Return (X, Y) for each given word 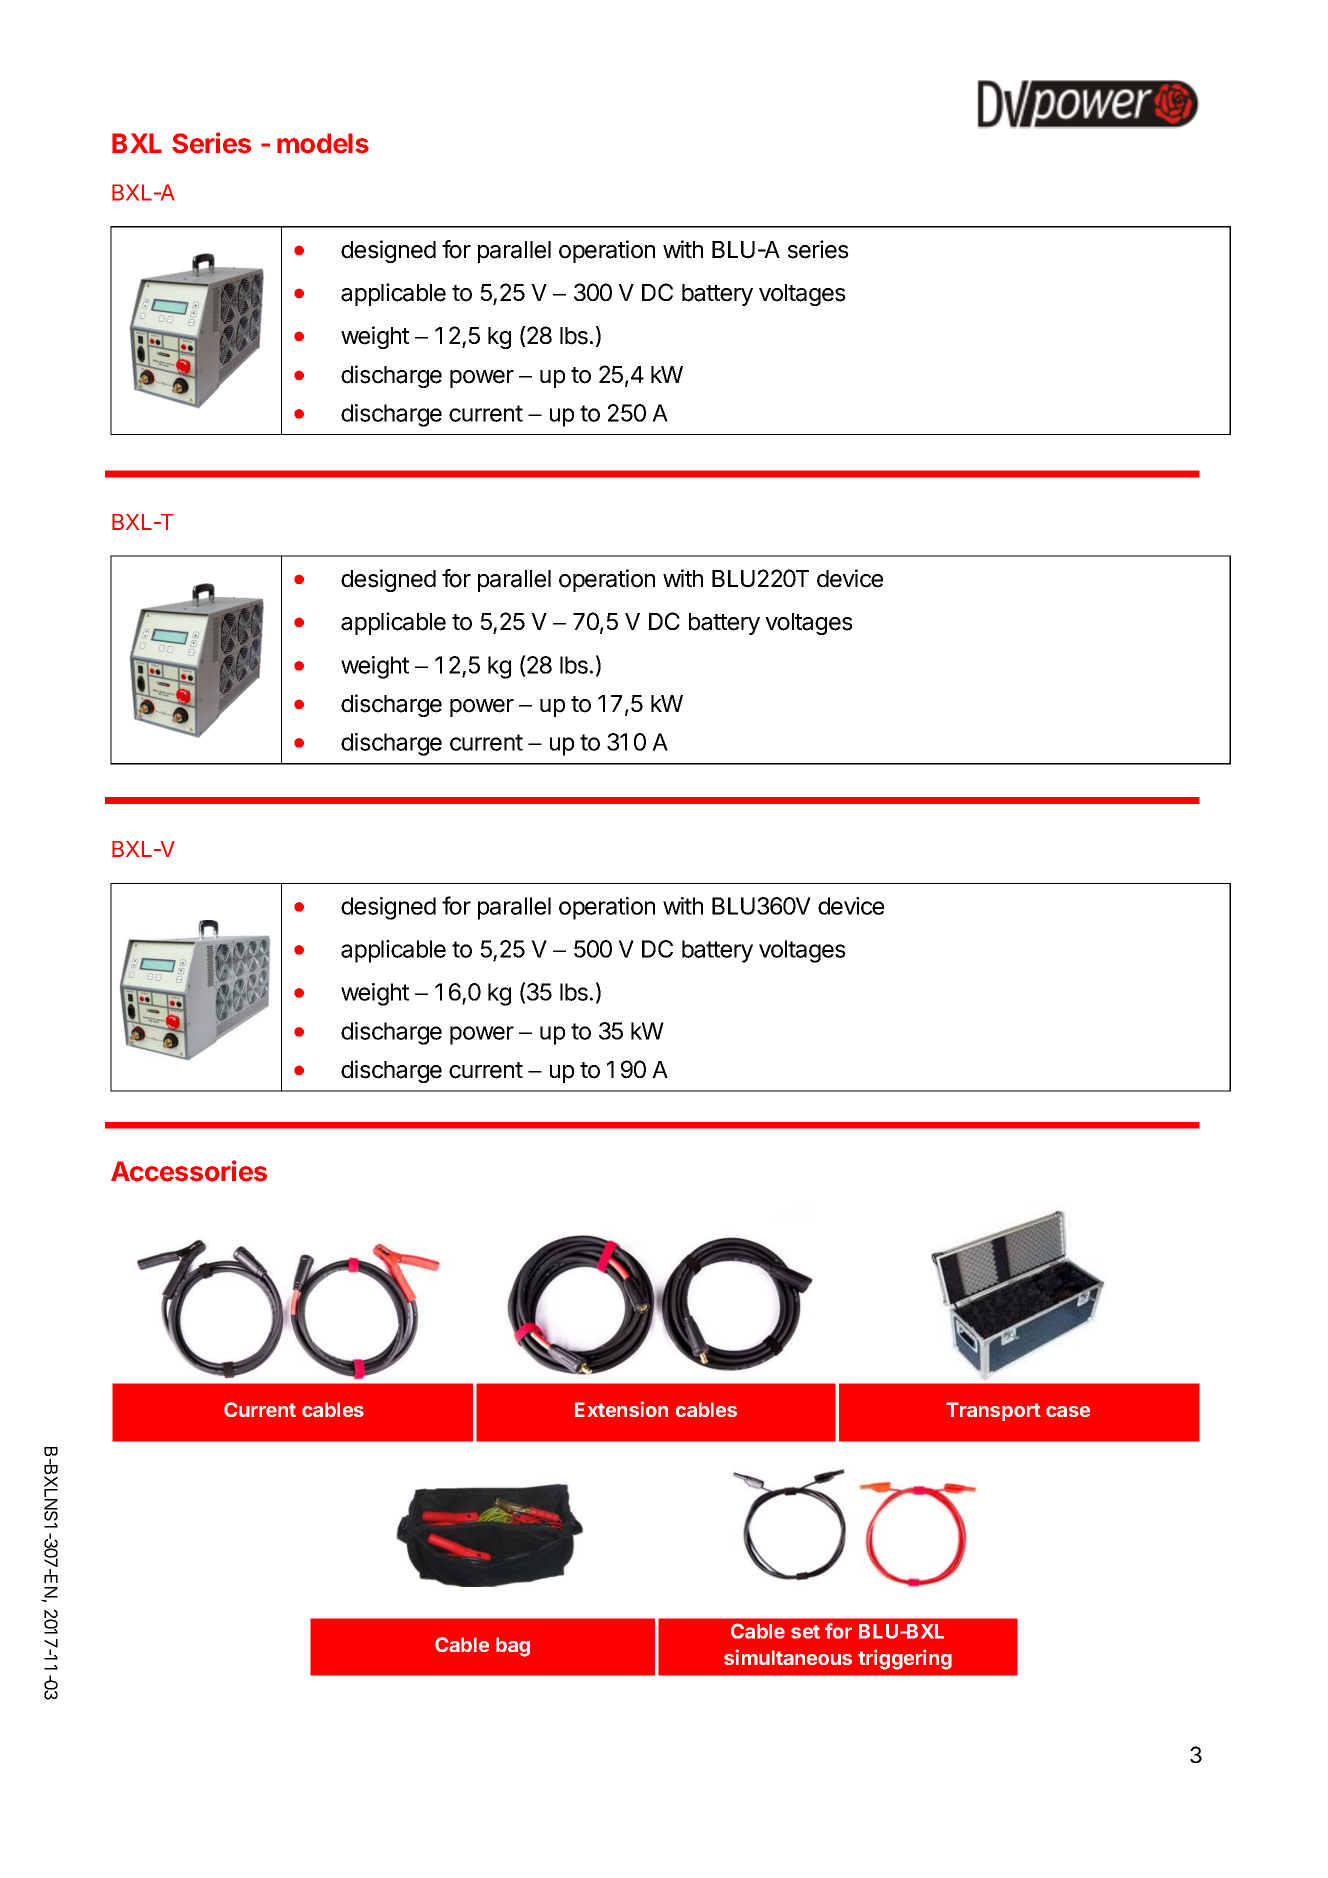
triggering (905, 1659)
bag (513, 1647)
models (323, 143)
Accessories (189, 1171)
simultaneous (788, 1657)
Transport (993, 1411)
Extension (621, 1409)
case (1068, 1411)
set (805, 1632)
